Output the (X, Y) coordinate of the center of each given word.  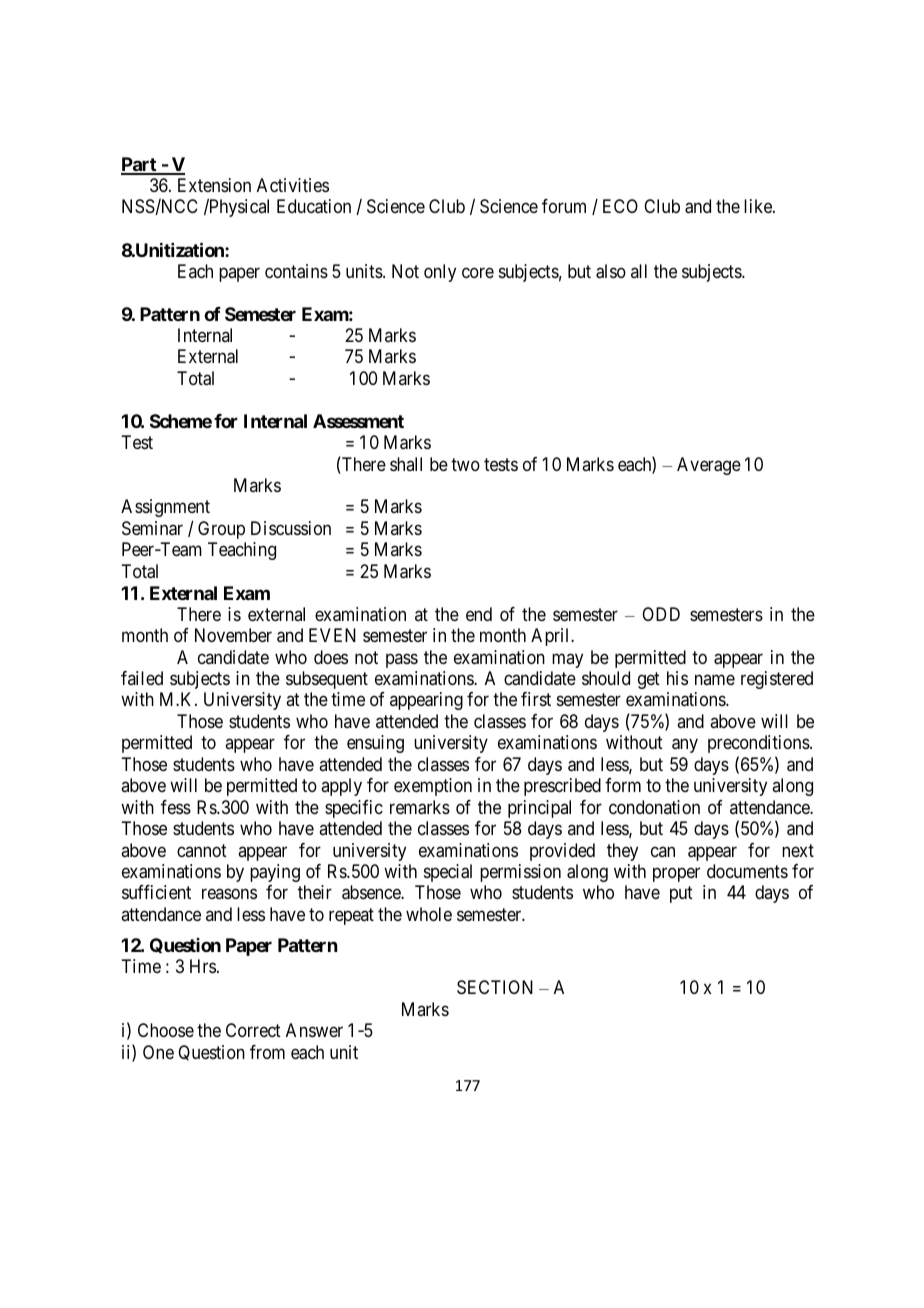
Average (709, 466)
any (685, 746)
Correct (253, 1030)
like (759, 206)
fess (176, 807)
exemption (433, 787)
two (465, 464)
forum (564, 206)
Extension (214, 185)
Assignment (165, 508)
